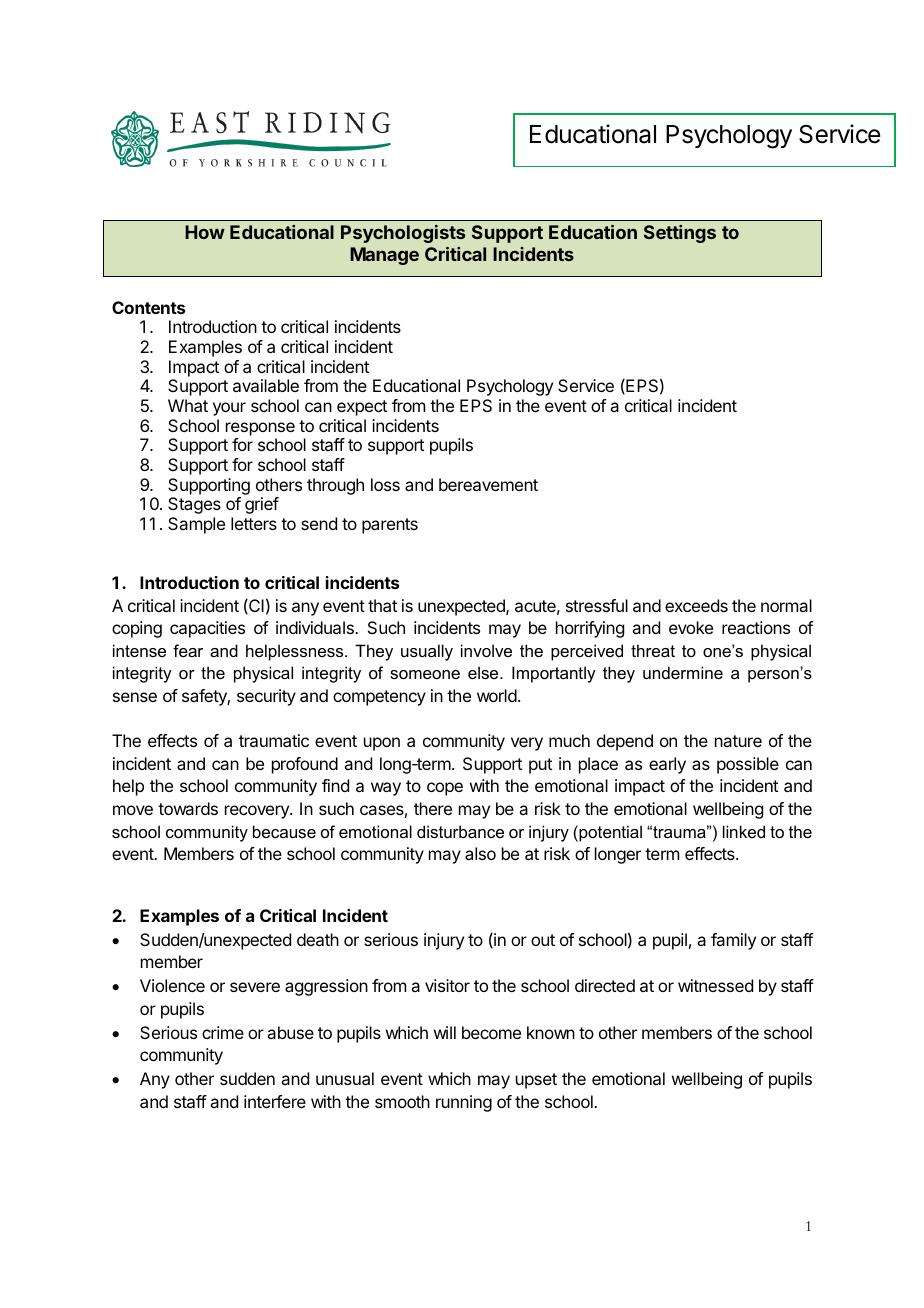  I want to click on How, so click(205, 232).
